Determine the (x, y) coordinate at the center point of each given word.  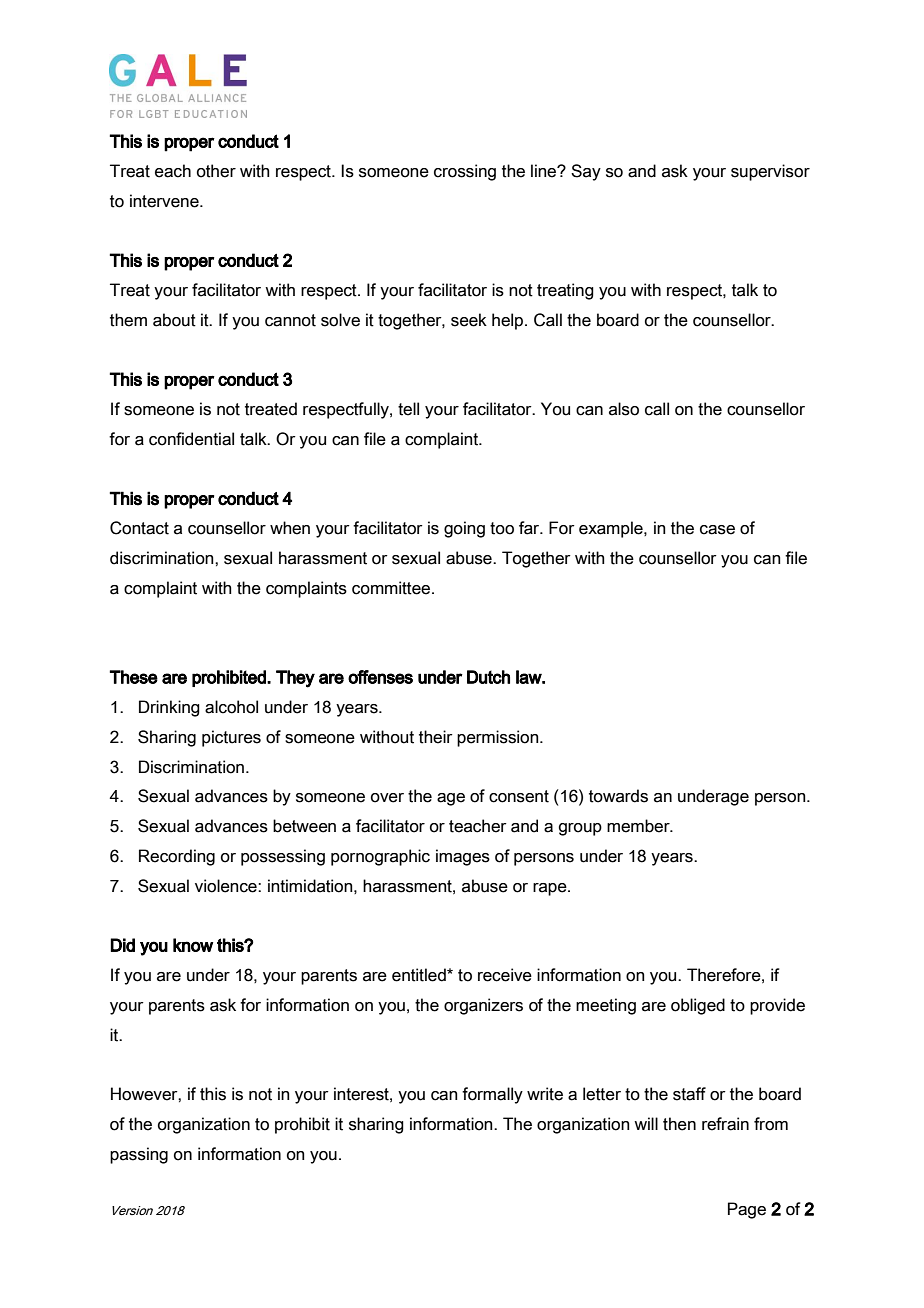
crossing (465, 172)
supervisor (770, 172)
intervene (165, 201)
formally (492, 1095)
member (639, 826)
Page (747, 1210)
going (464, 529)
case (717, 530)
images (463, 857)
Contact (139, 528)
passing (139, 1155)
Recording (177, 857)
